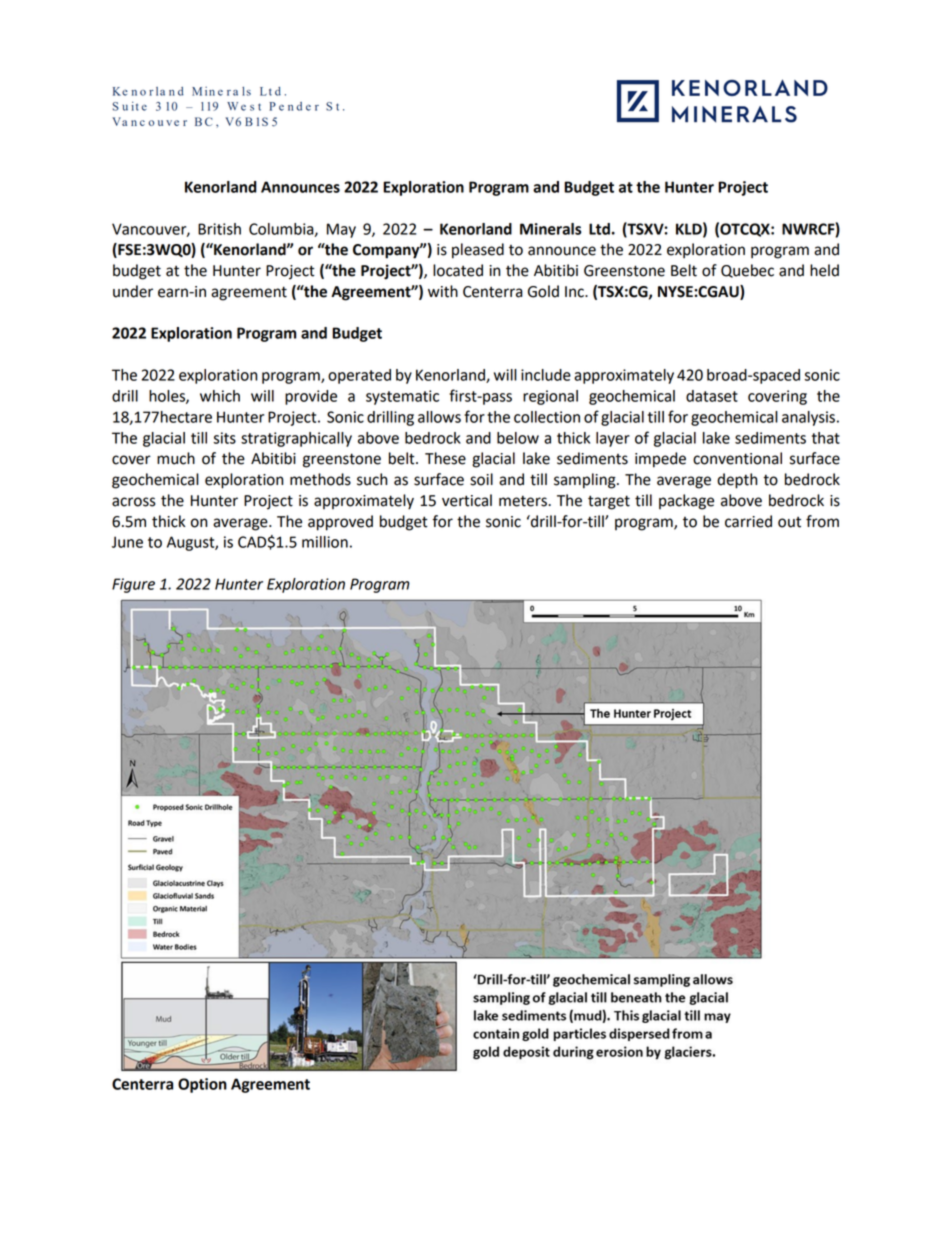  I want to click on Figure, so click(133, 585).
